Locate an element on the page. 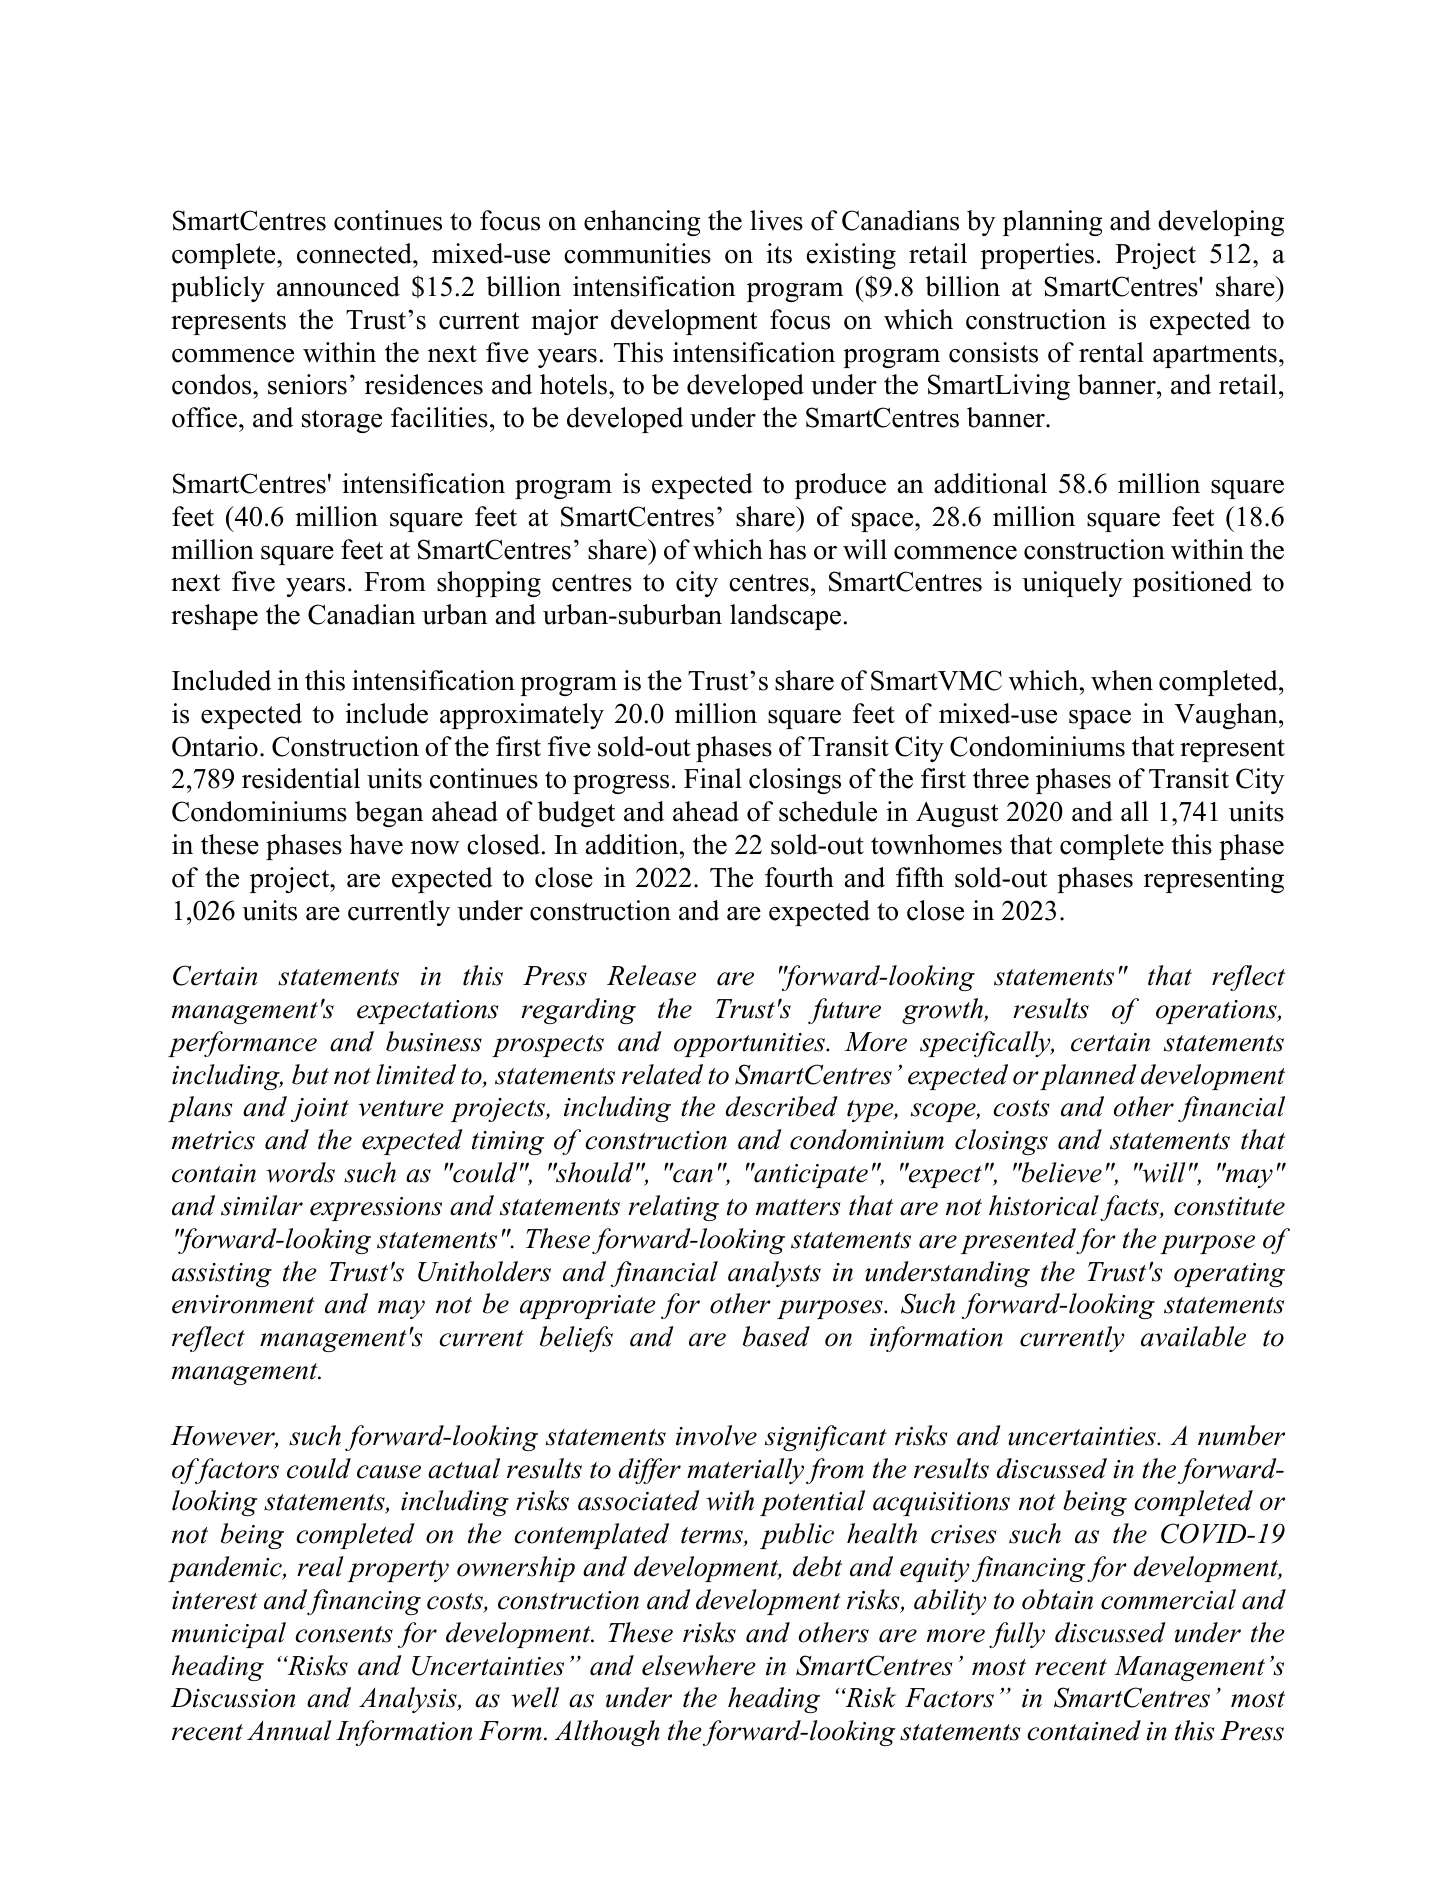  Annual is located at coordinates (289, 1730).
